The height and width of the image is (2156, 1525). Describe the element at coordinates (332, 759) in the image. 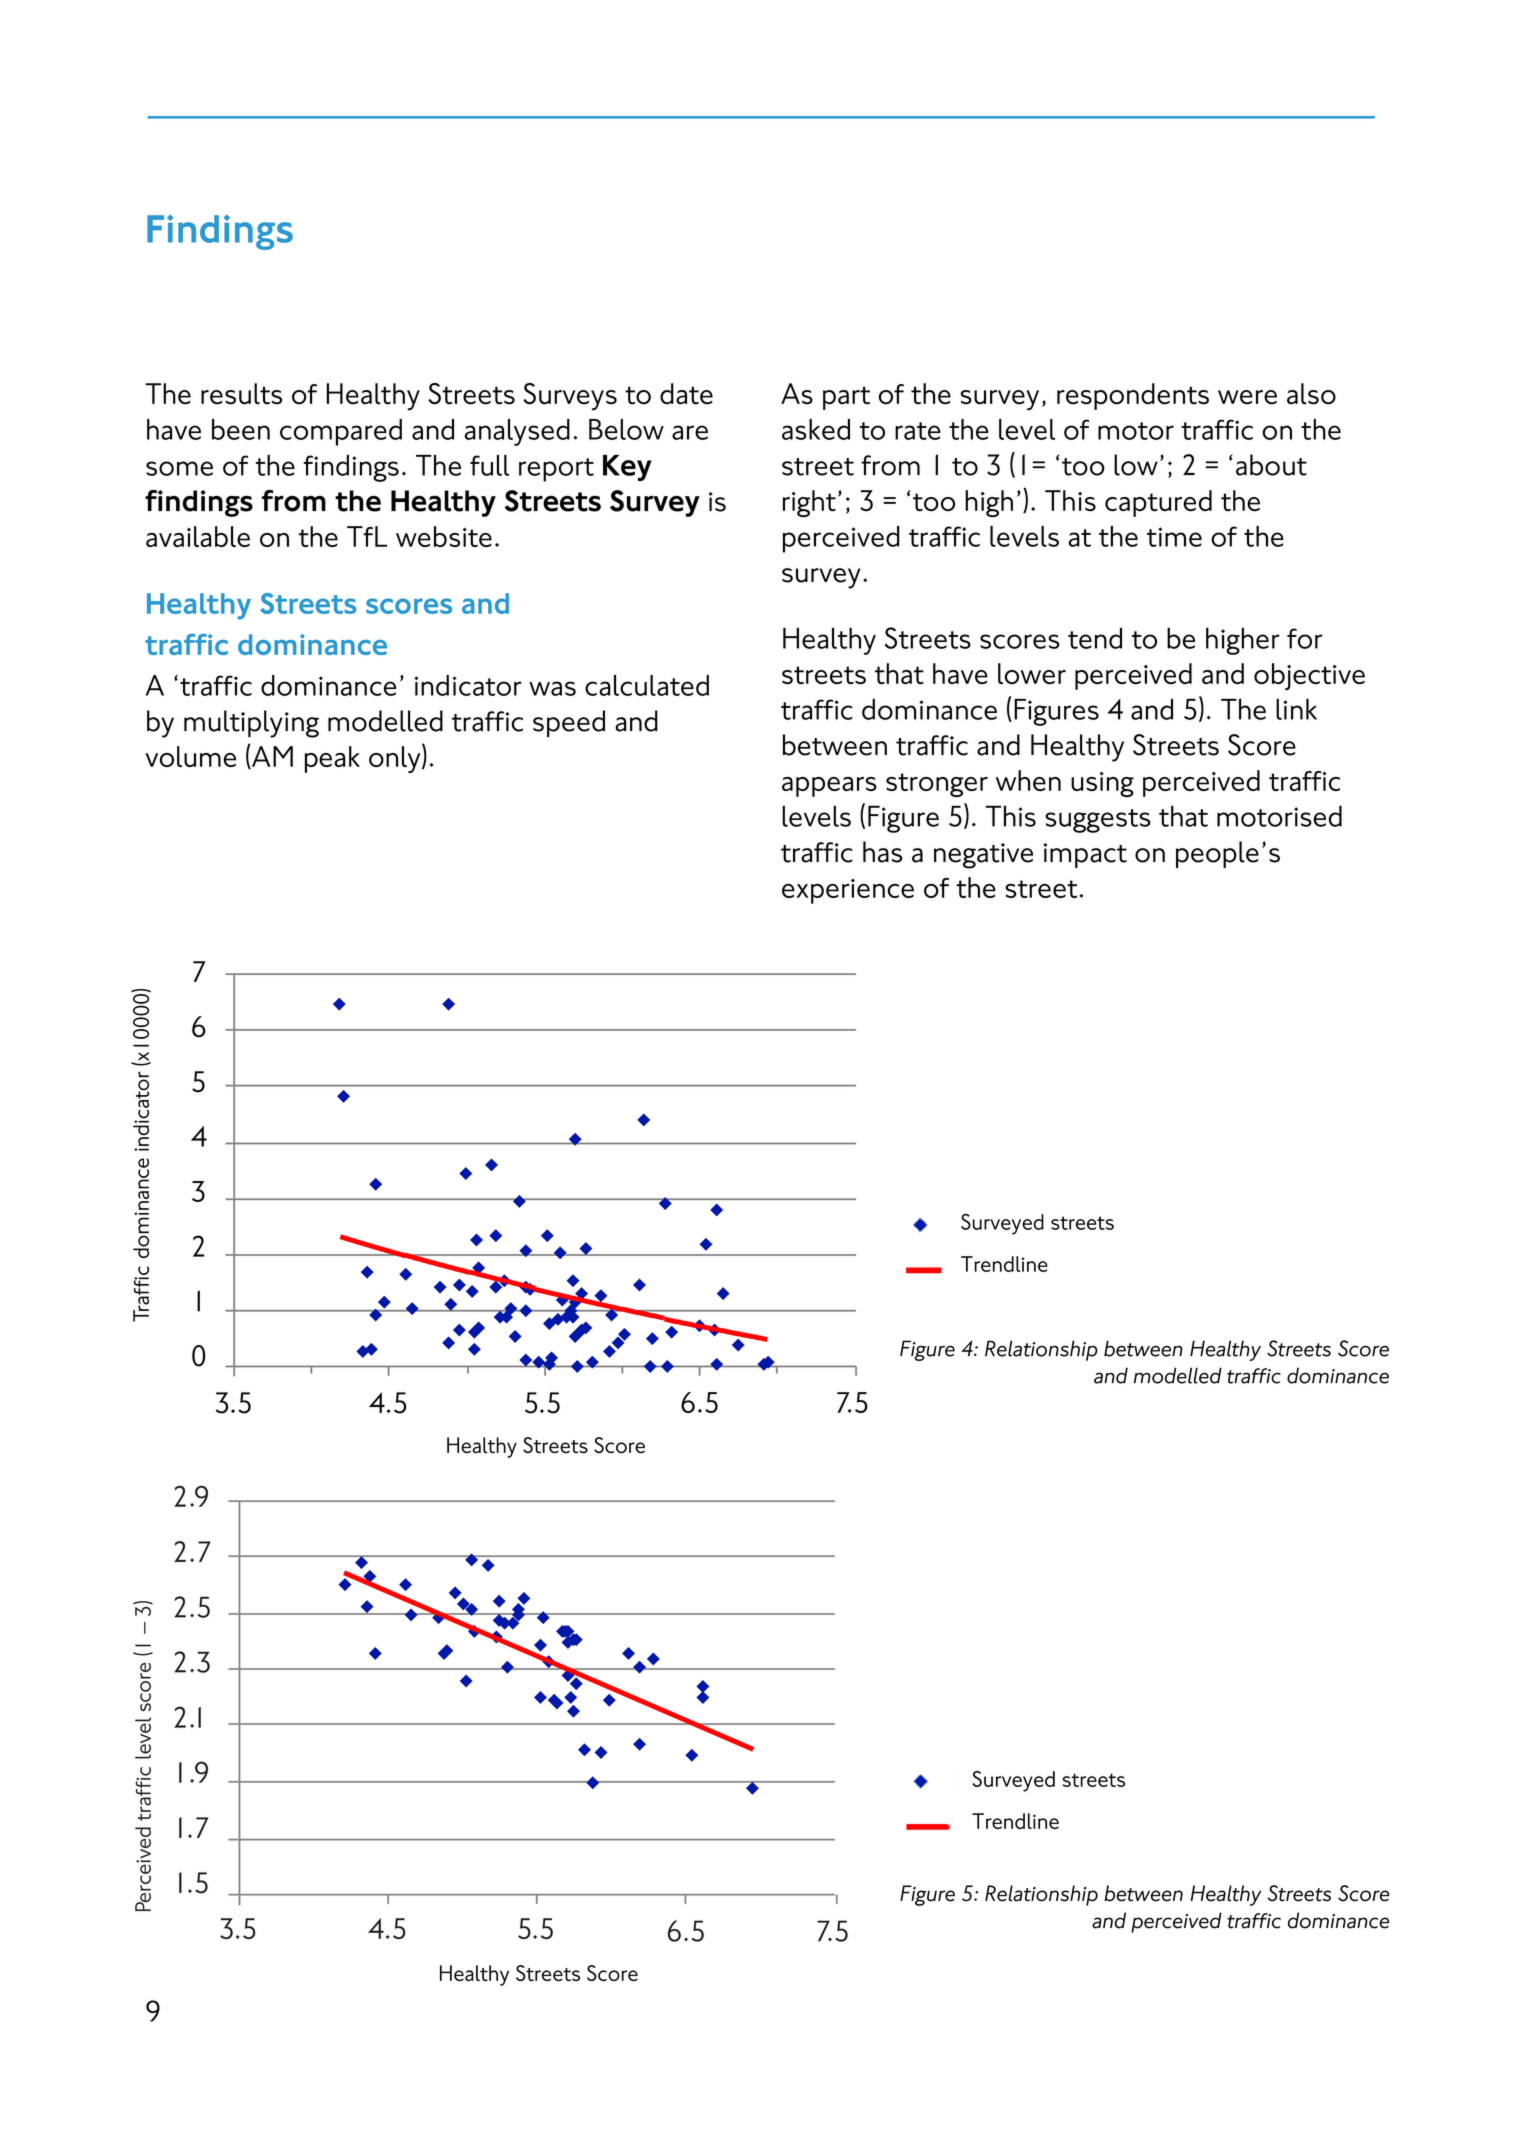

I see `peak` at that location.
